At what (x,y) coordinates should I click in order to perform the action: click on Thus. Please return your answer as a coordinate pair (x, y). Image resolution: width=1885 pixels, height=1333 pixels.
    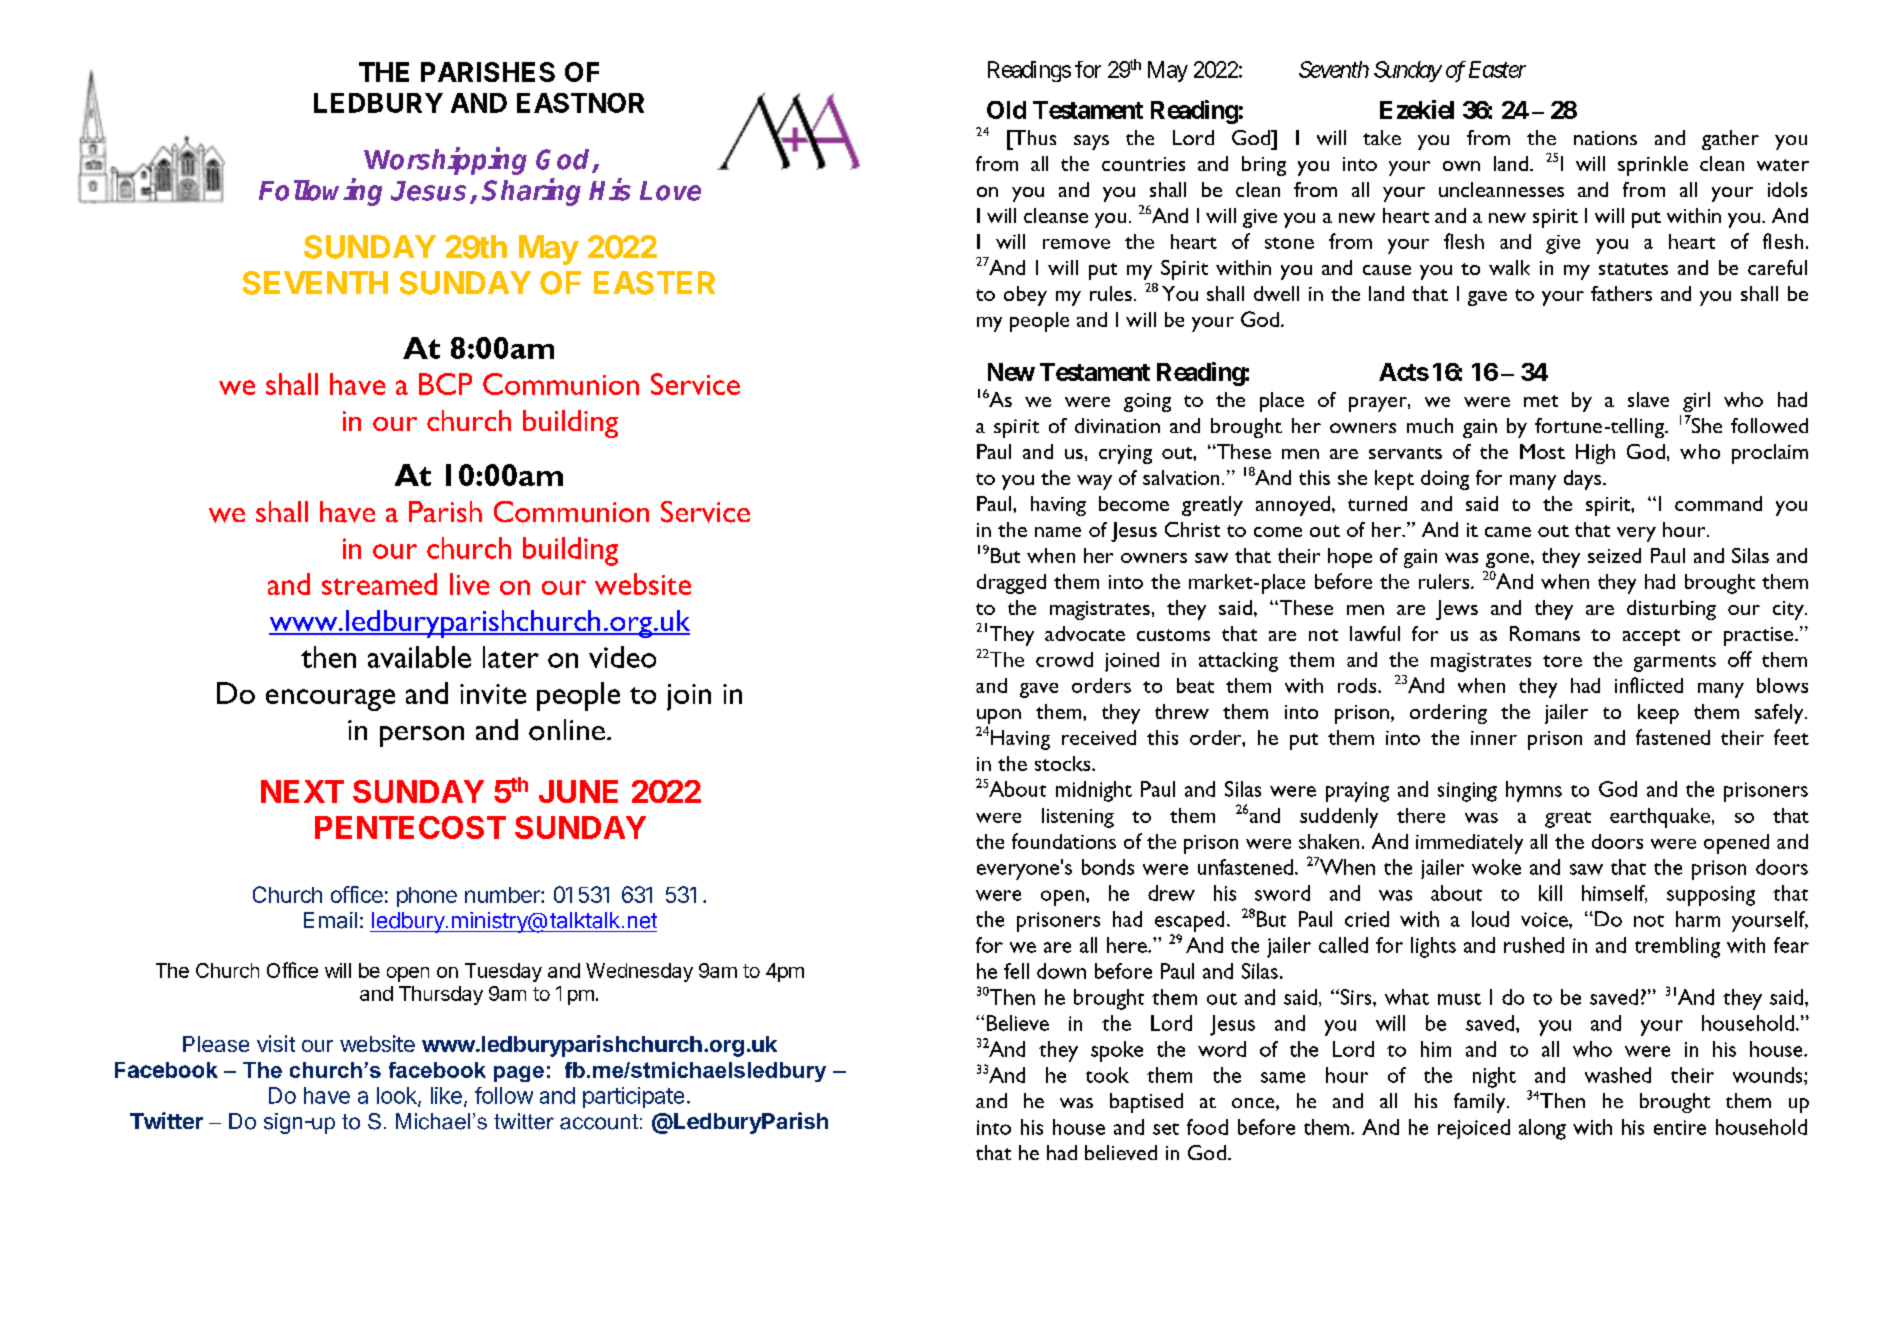
    Looking at the image, I should click on (1033, 137).
